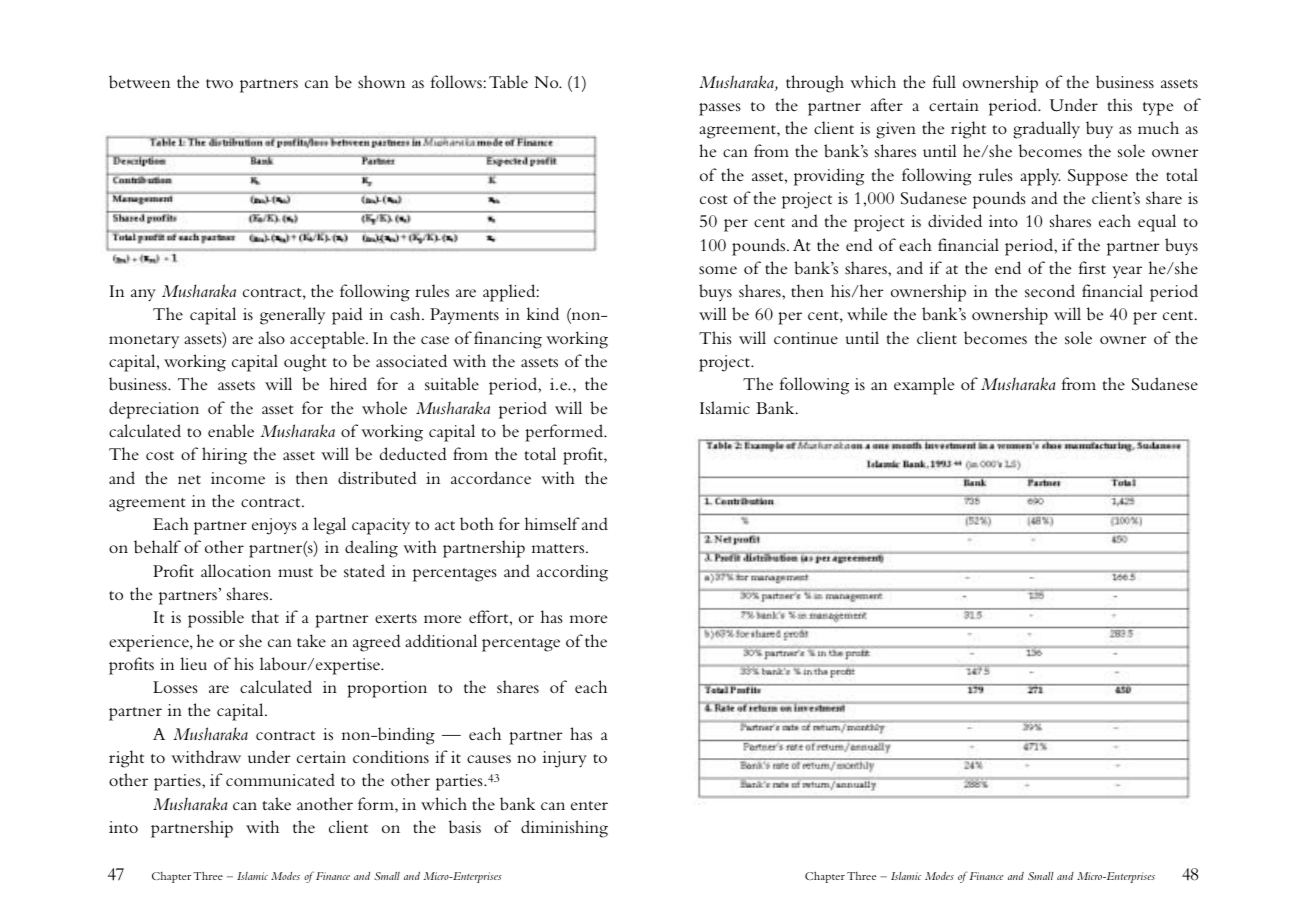 This screenshot has width=1307, height=924. Describe the element at coordinates (224, 456) in the screenshot. I see `hiring` at that location.
